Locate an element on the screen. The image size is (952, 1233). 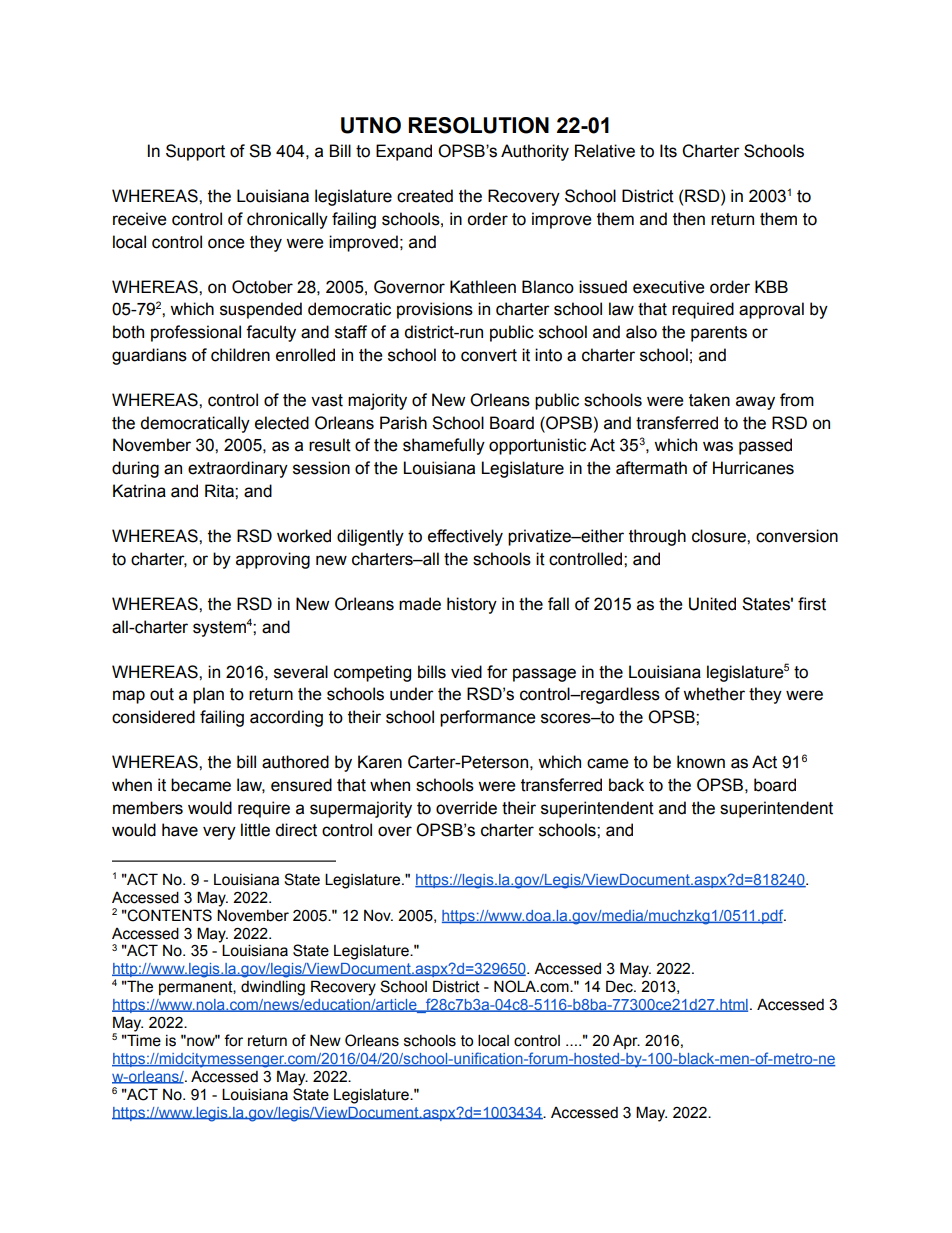
history is located at coordinates (472, 605).
